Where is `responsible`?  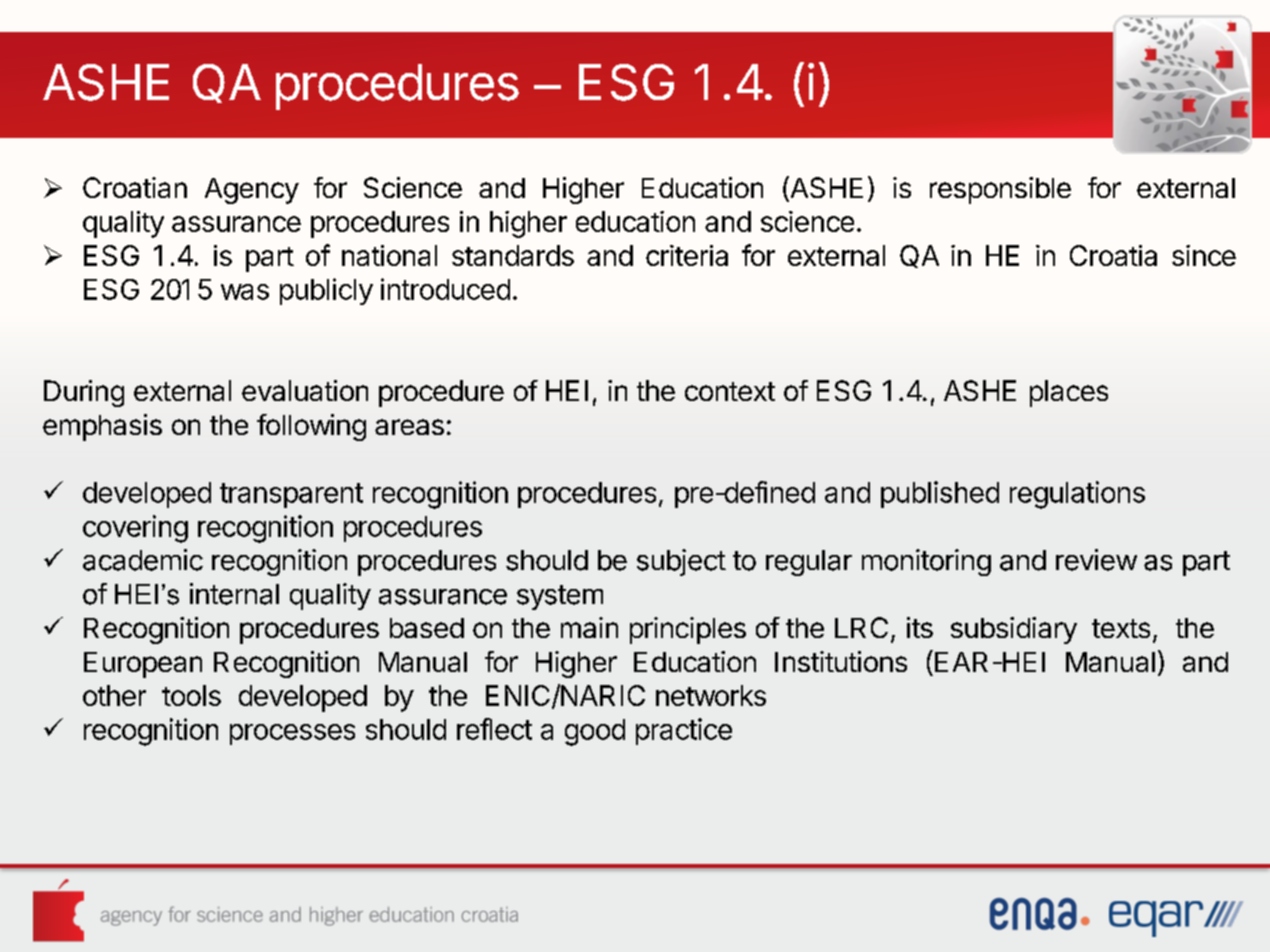
responsible is located at coordinates (1000, 190).
